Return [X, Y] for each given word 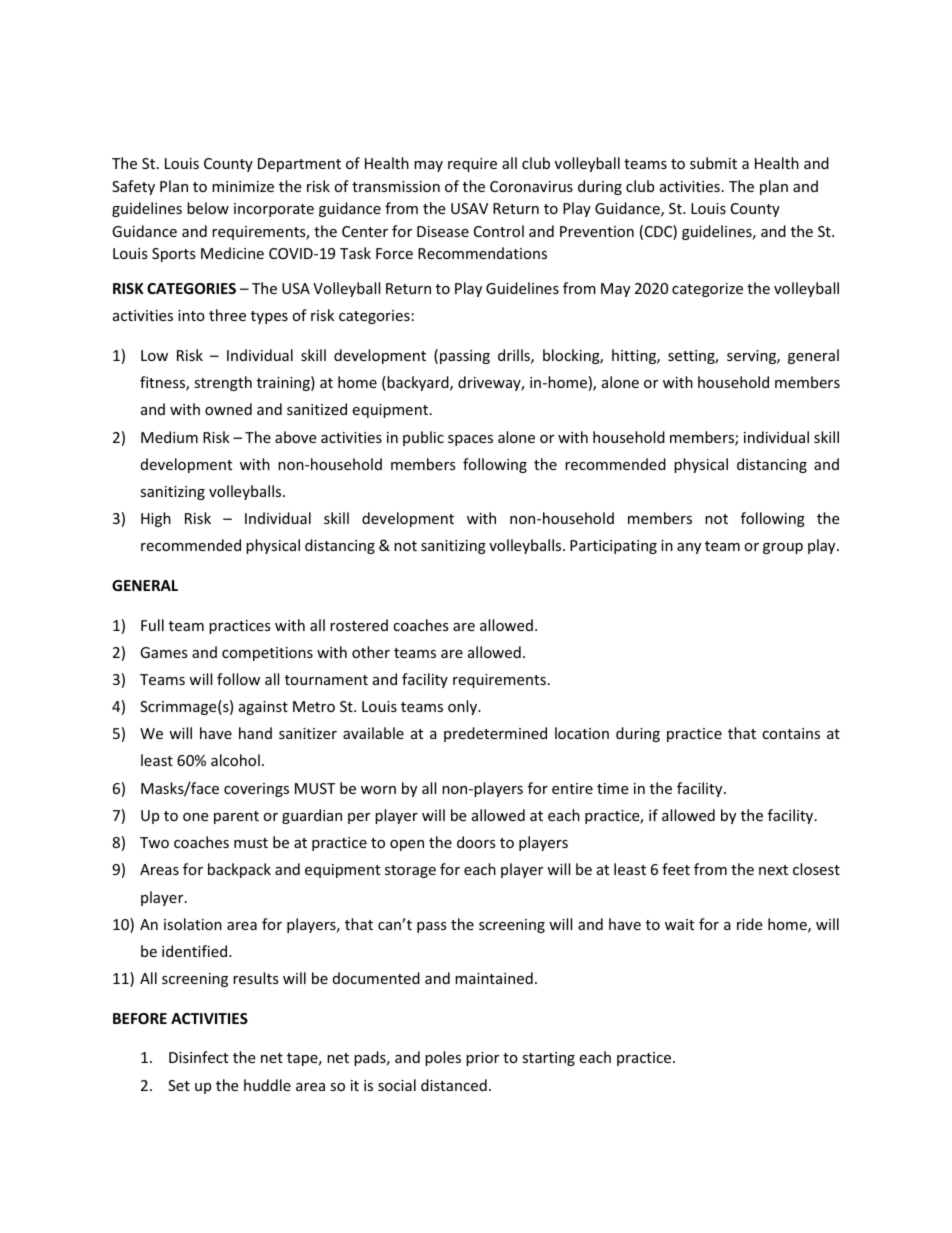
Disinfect [198, 1057]
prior [482, 1059]
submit [713, 163]
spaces [470, 440]
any [689, 548]
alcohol [235, 760]
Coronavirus [531, 186]
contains [791, 733]
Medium [169, 437]
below [208, 208]
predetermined [495, 734]
